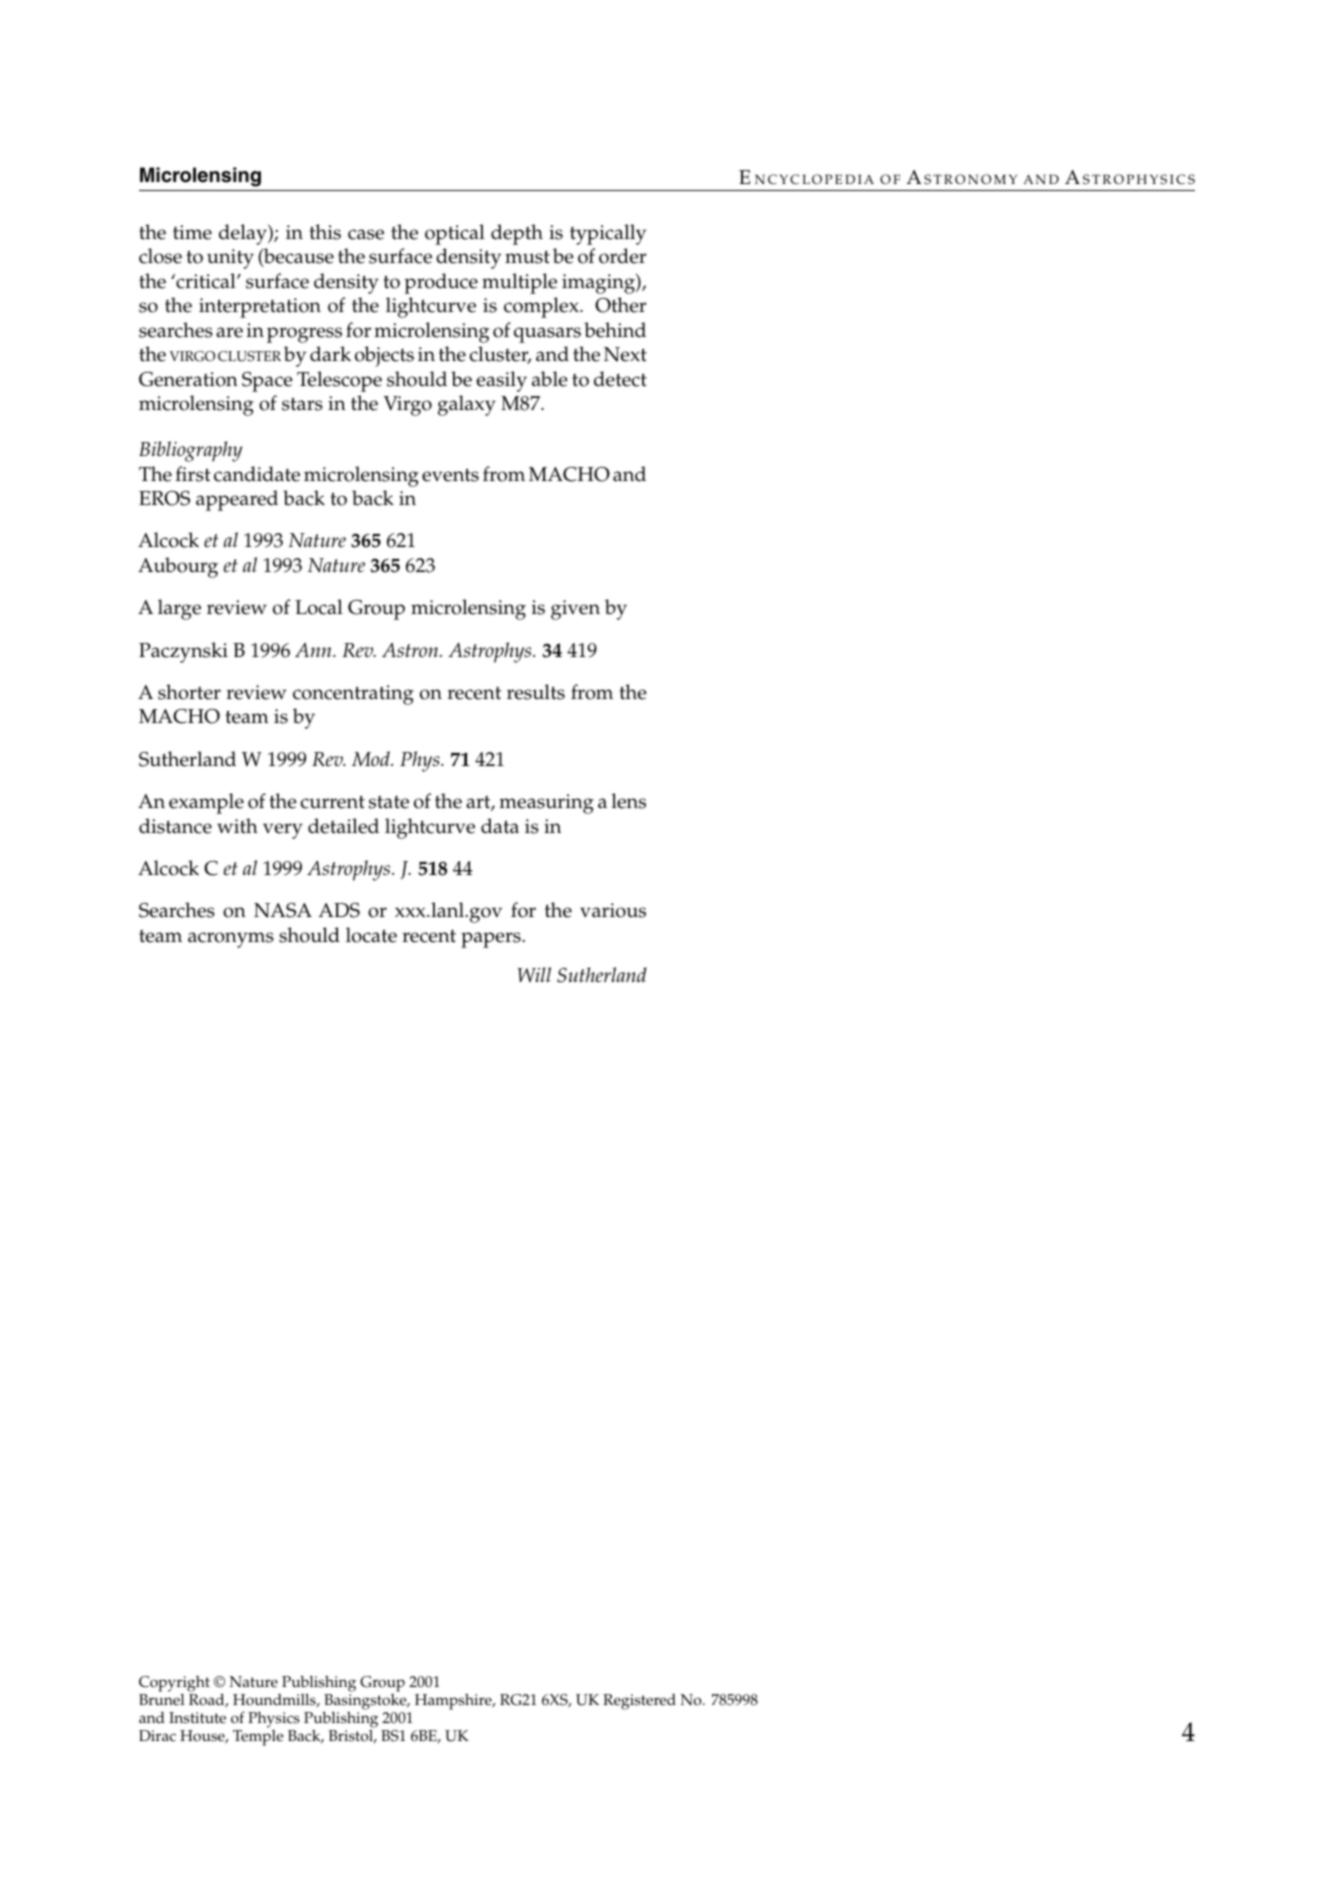 The height and width of the screenshot is (1881, 1331). What do you see at coordinates (608, 234) in the screenshot?
I see `typically` at bounding box center [608, 234].
